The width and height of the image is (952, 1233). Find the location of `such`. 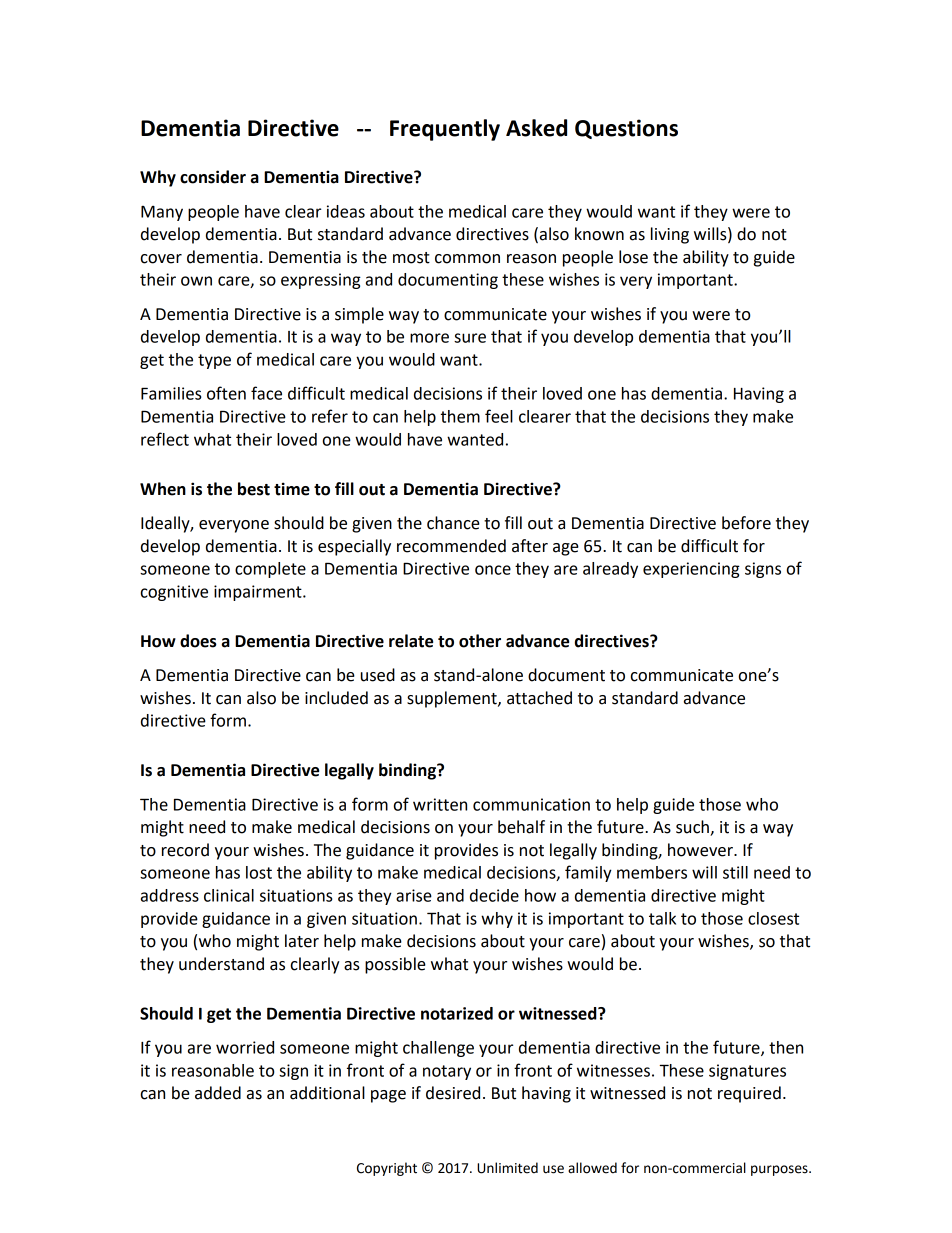

such is located at coordinates (693, 828).
